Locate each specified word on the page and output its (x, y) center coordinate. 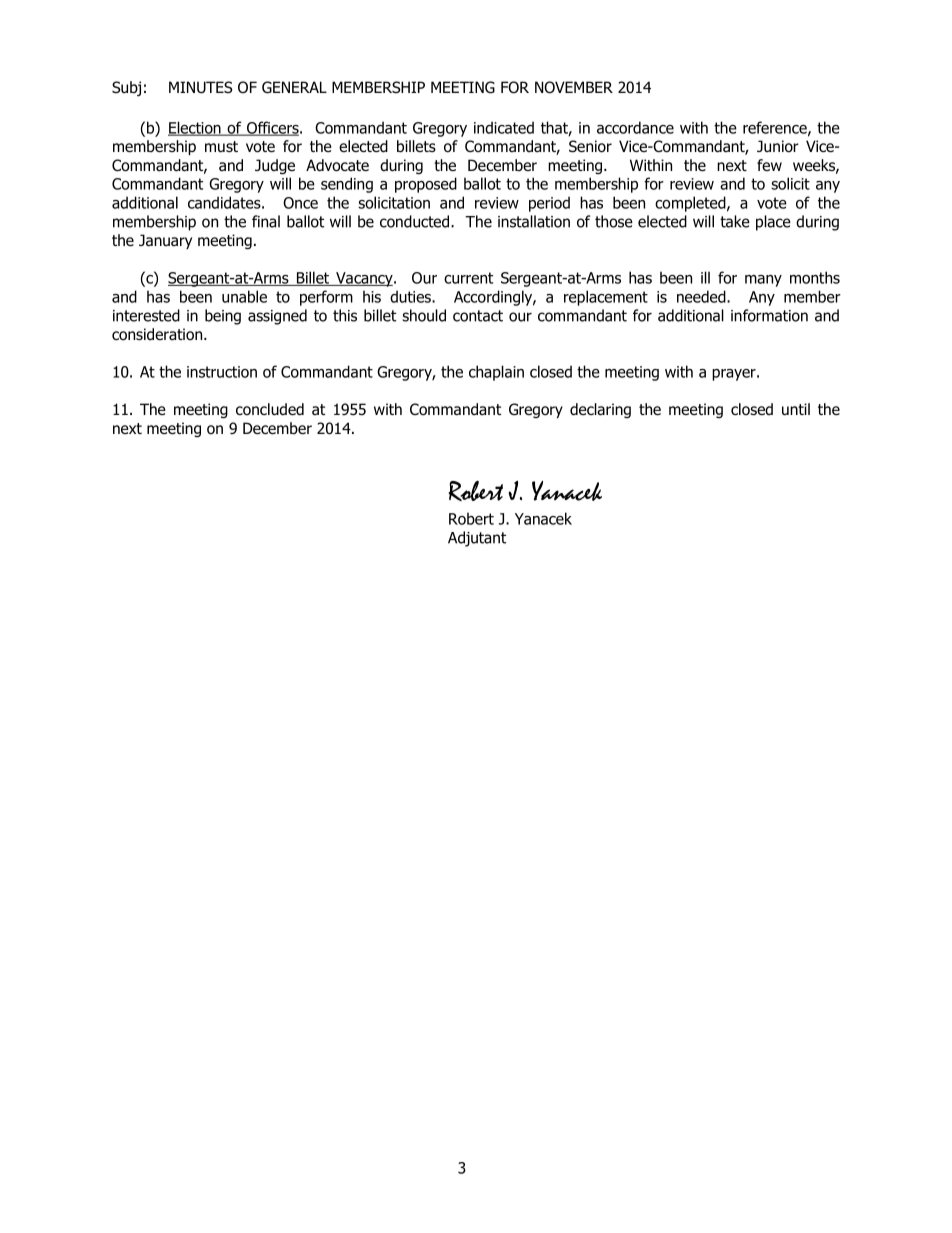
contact (478, 316)
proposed (426, 185)
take (735, 221)
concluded (270, 409)
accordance (635, 127)
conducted (416, 221)
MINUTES (200, 87)
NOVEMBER (574, 87)
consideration (158, 334)
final (266, 221)
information (769, 315)
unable (244, 296)
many (763, 281)
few (769, 165)
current (468, 278)
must (221, 147)
